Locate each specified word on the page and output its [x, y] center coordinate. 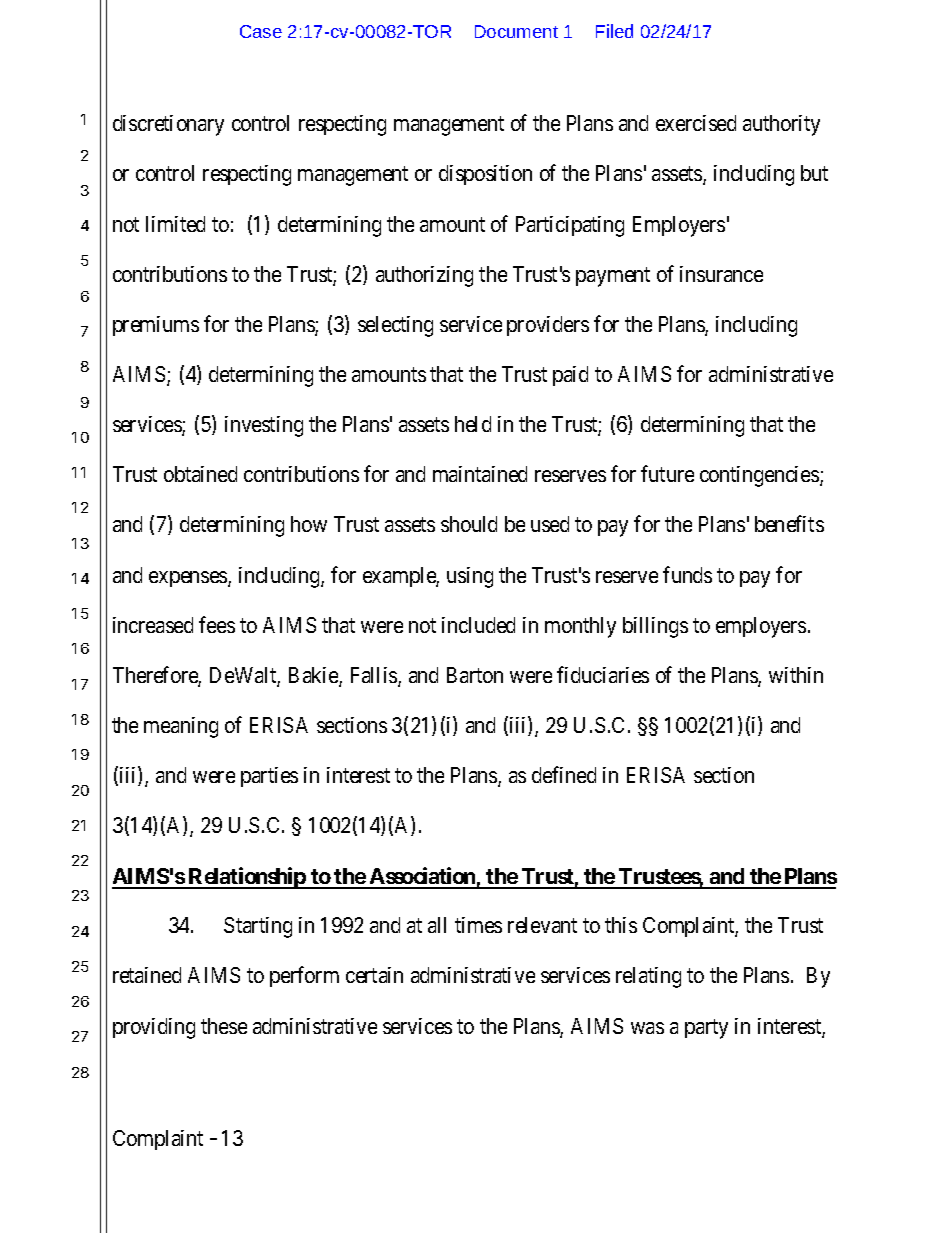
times [478, 925]
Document [516, 31]
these [224, 1026]
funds [687, 574]
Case [261, 31]
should [469, 524]
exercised [696, 123]
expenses [189, 579]
